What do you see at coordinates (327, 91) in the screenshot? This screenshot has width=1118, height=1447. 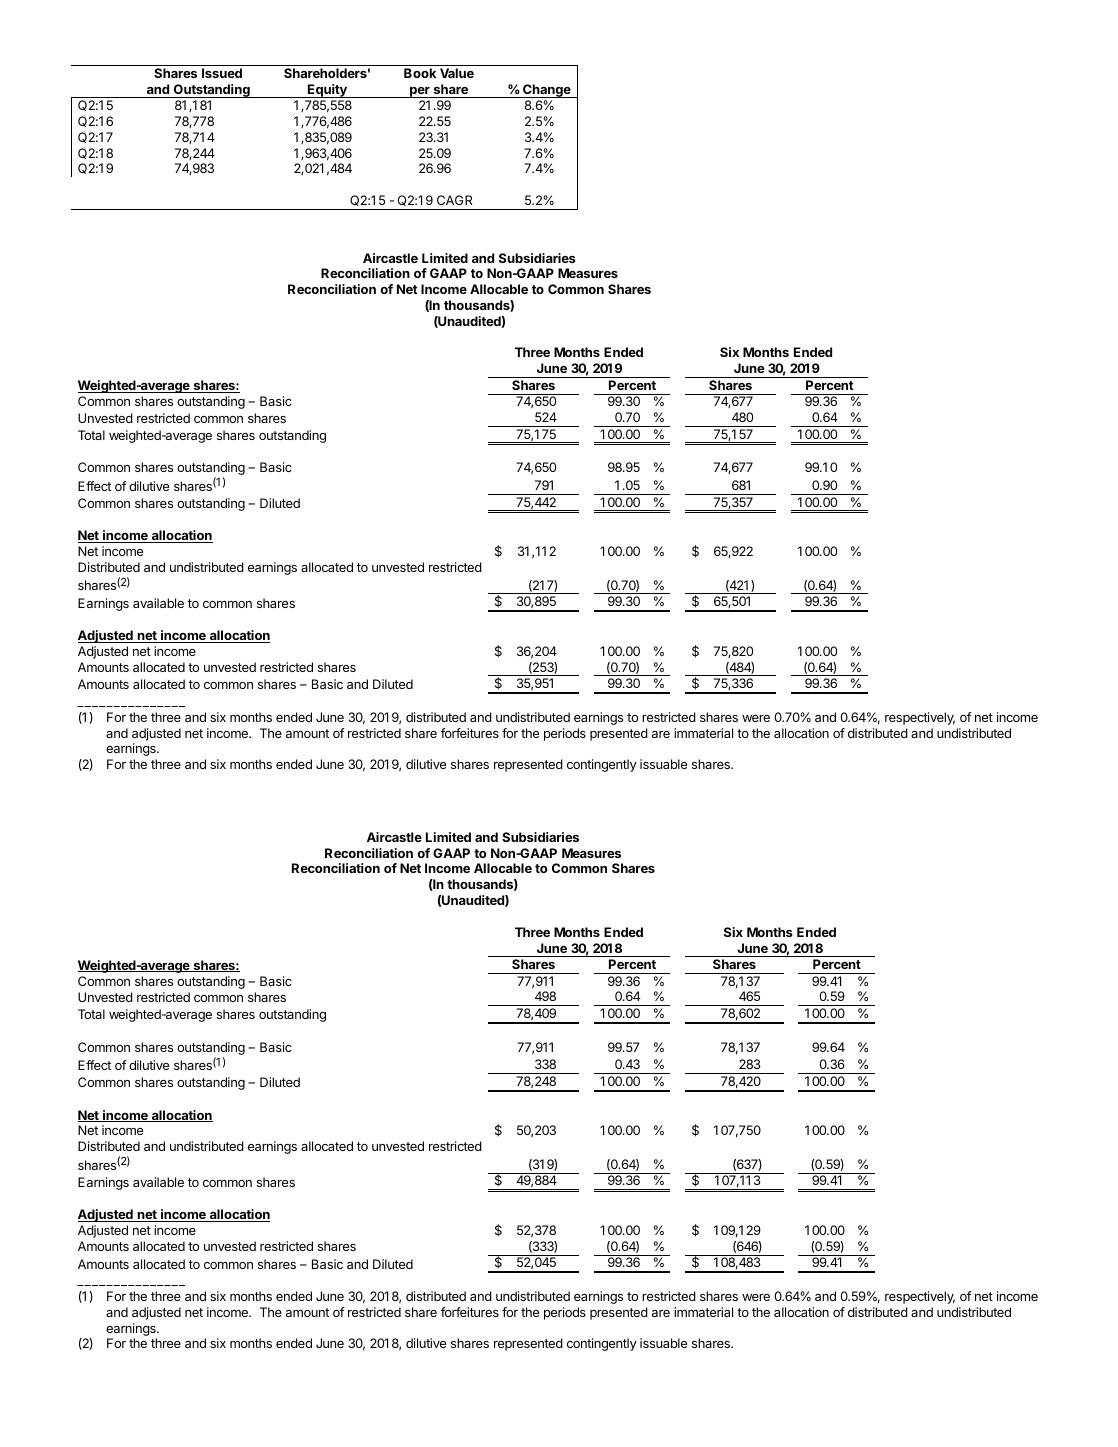 I see `Equity` at bounding box center [327, 91].
